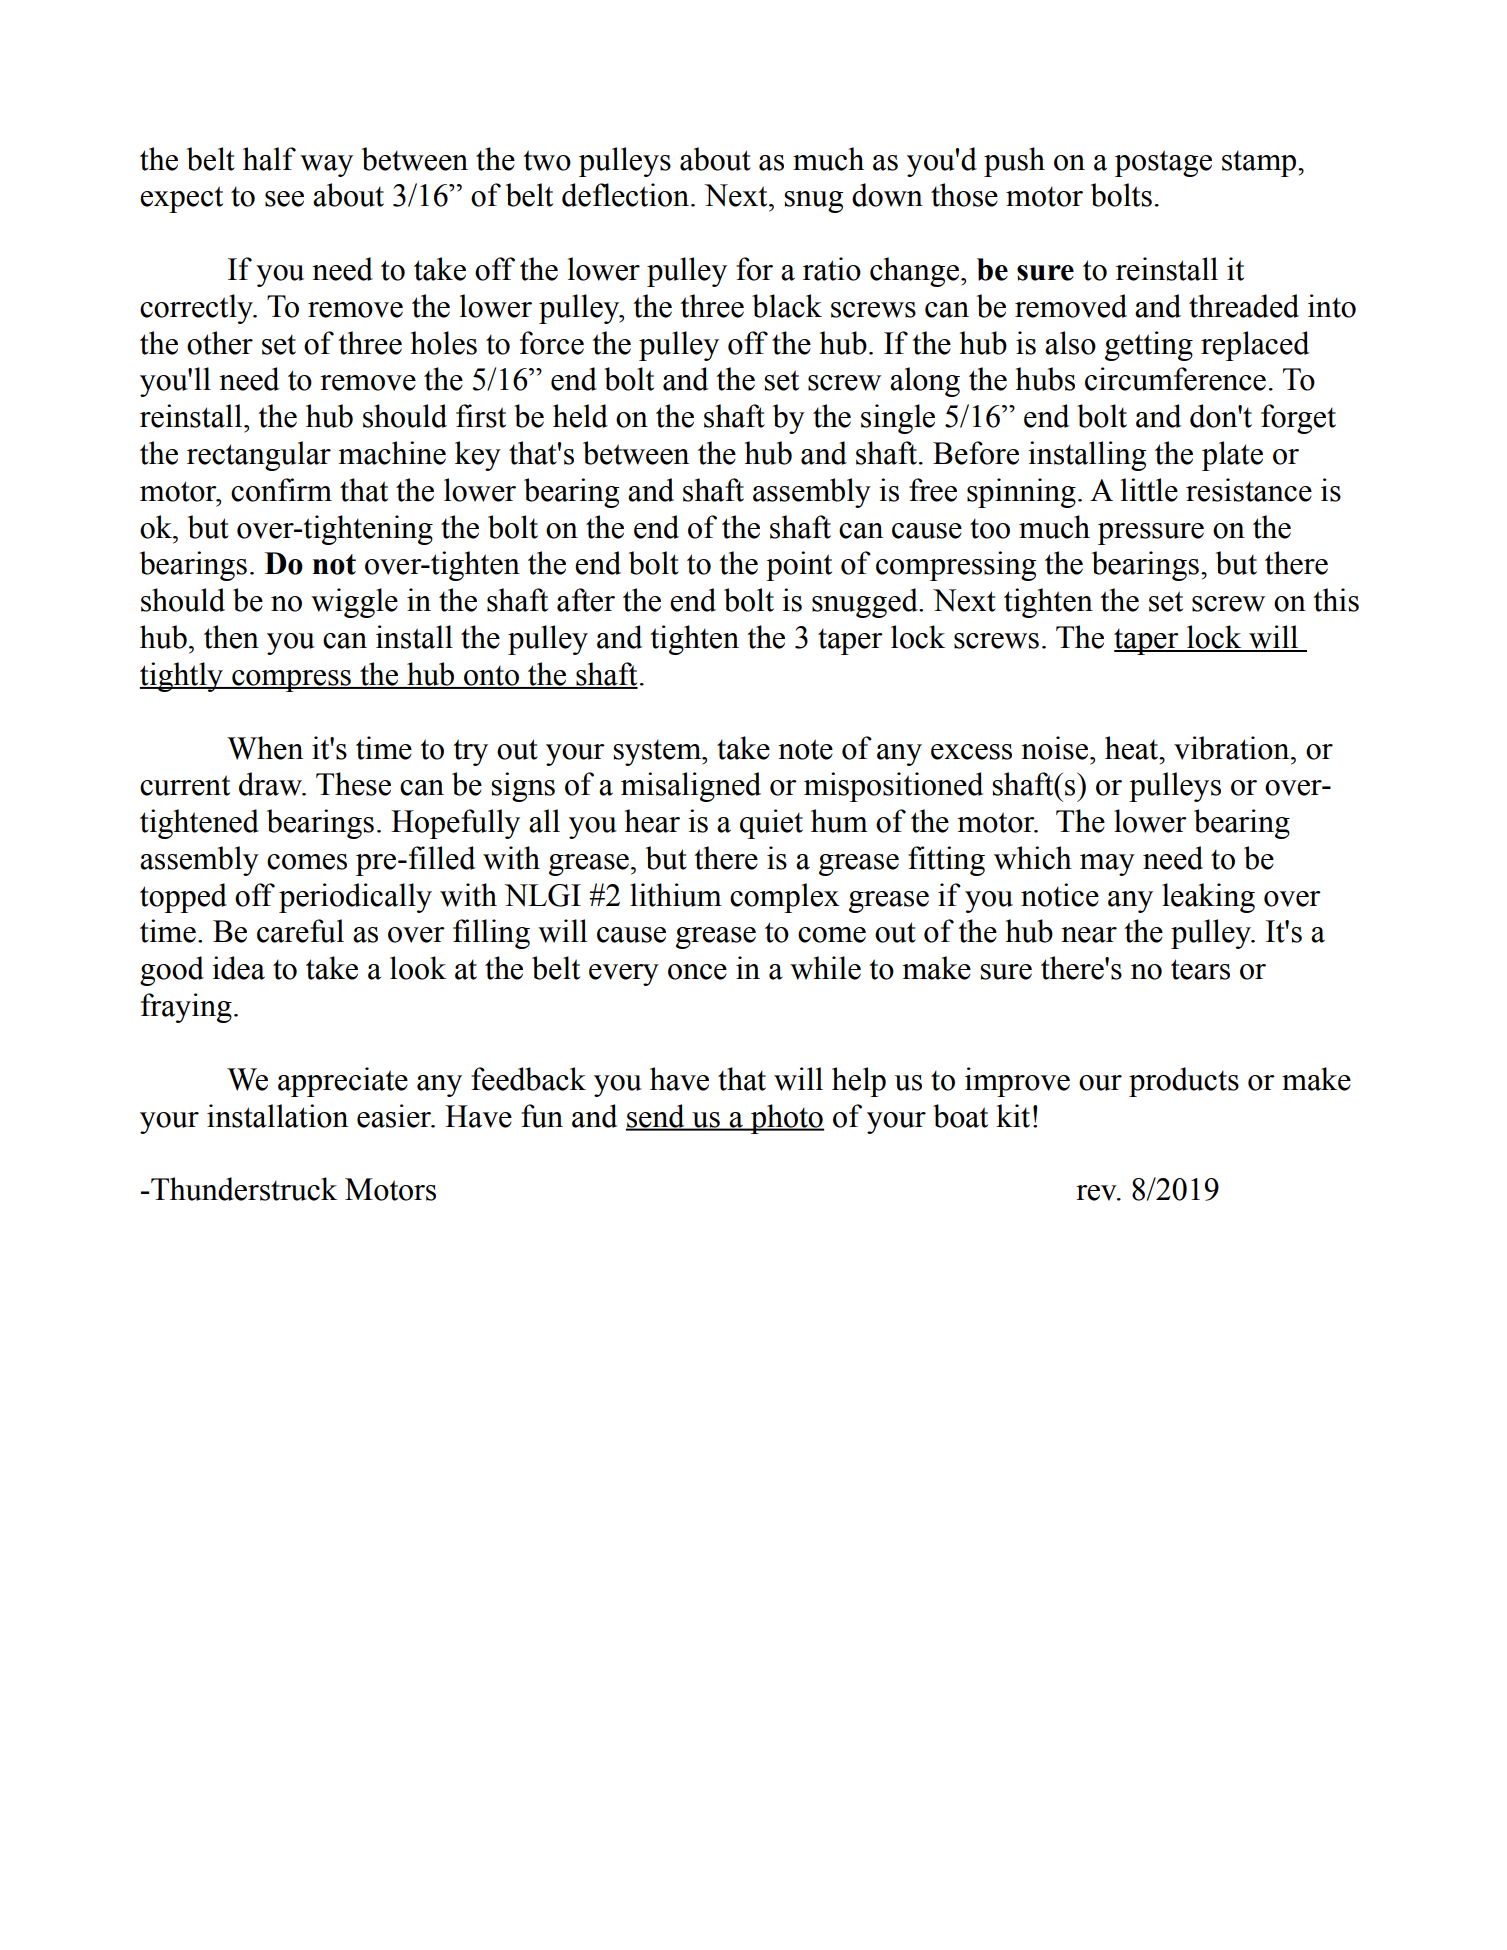 Image resolution: width=1507 pixels, height=1950 pixels. I want to click on note, so click(805, 749).
